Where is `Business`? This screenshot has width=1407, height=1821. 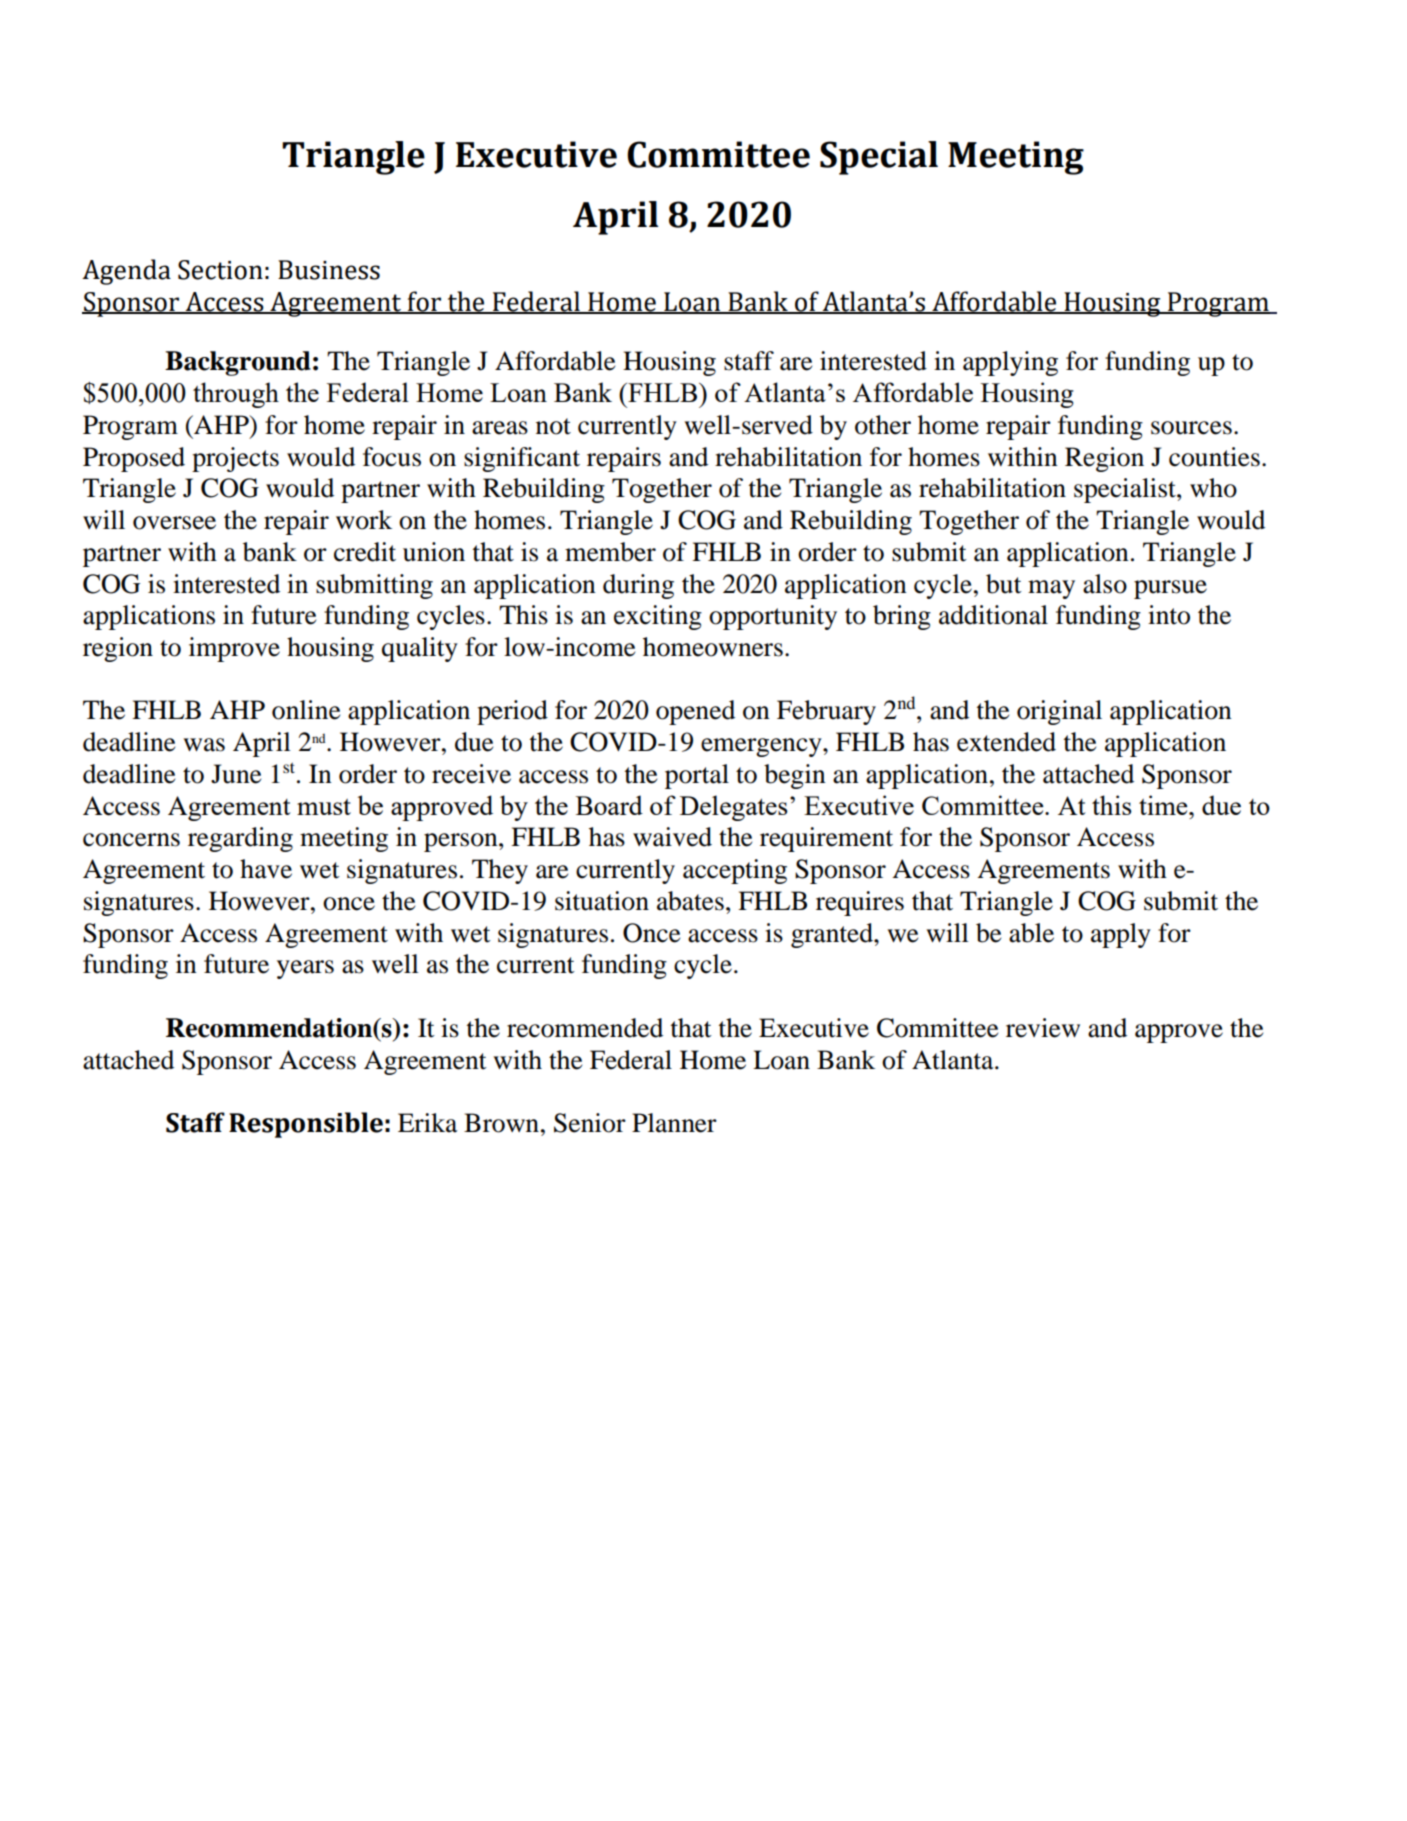
Business is located at coordinates (329, 270).
